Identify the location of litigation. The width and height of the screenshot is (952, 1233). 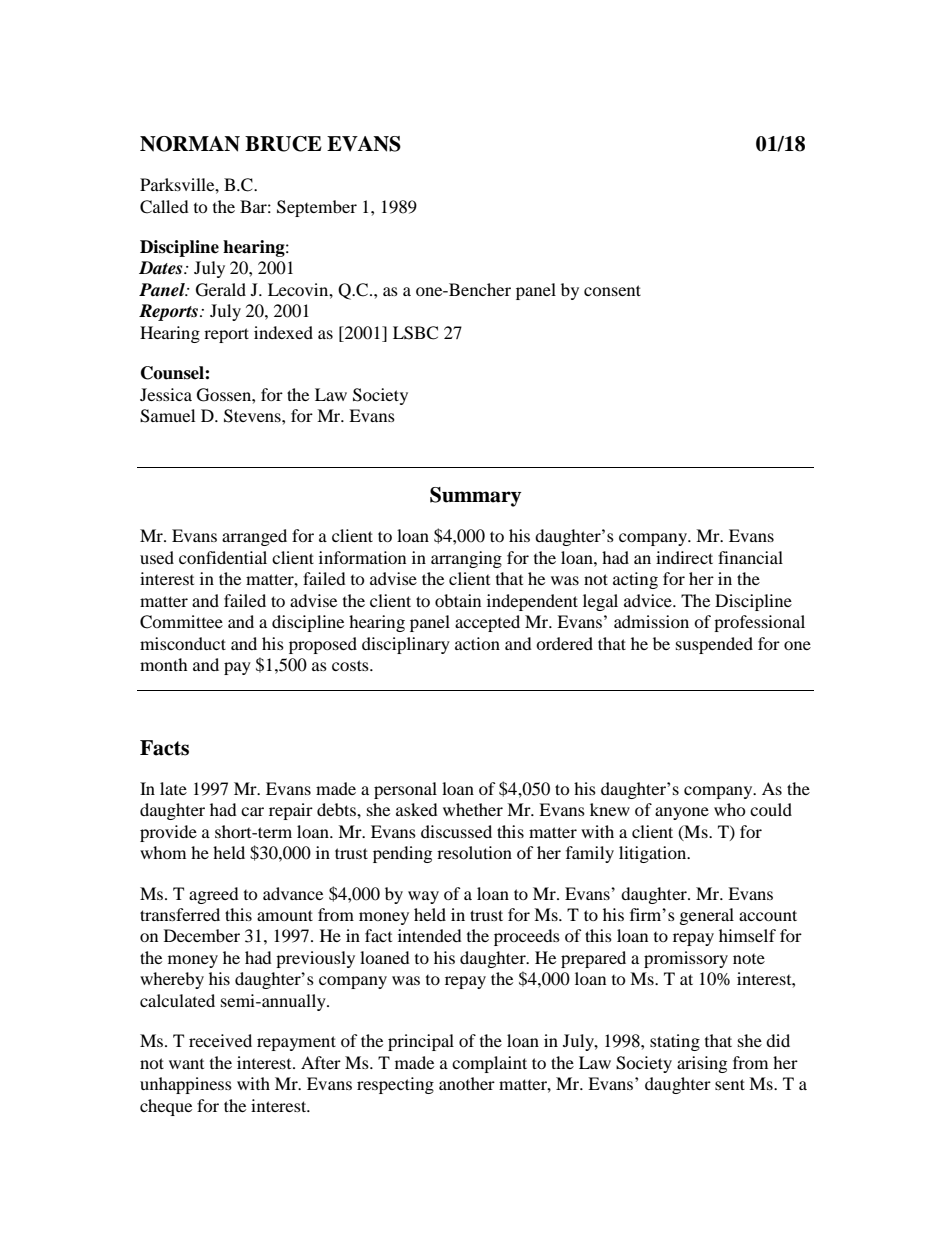
(654, 854).
